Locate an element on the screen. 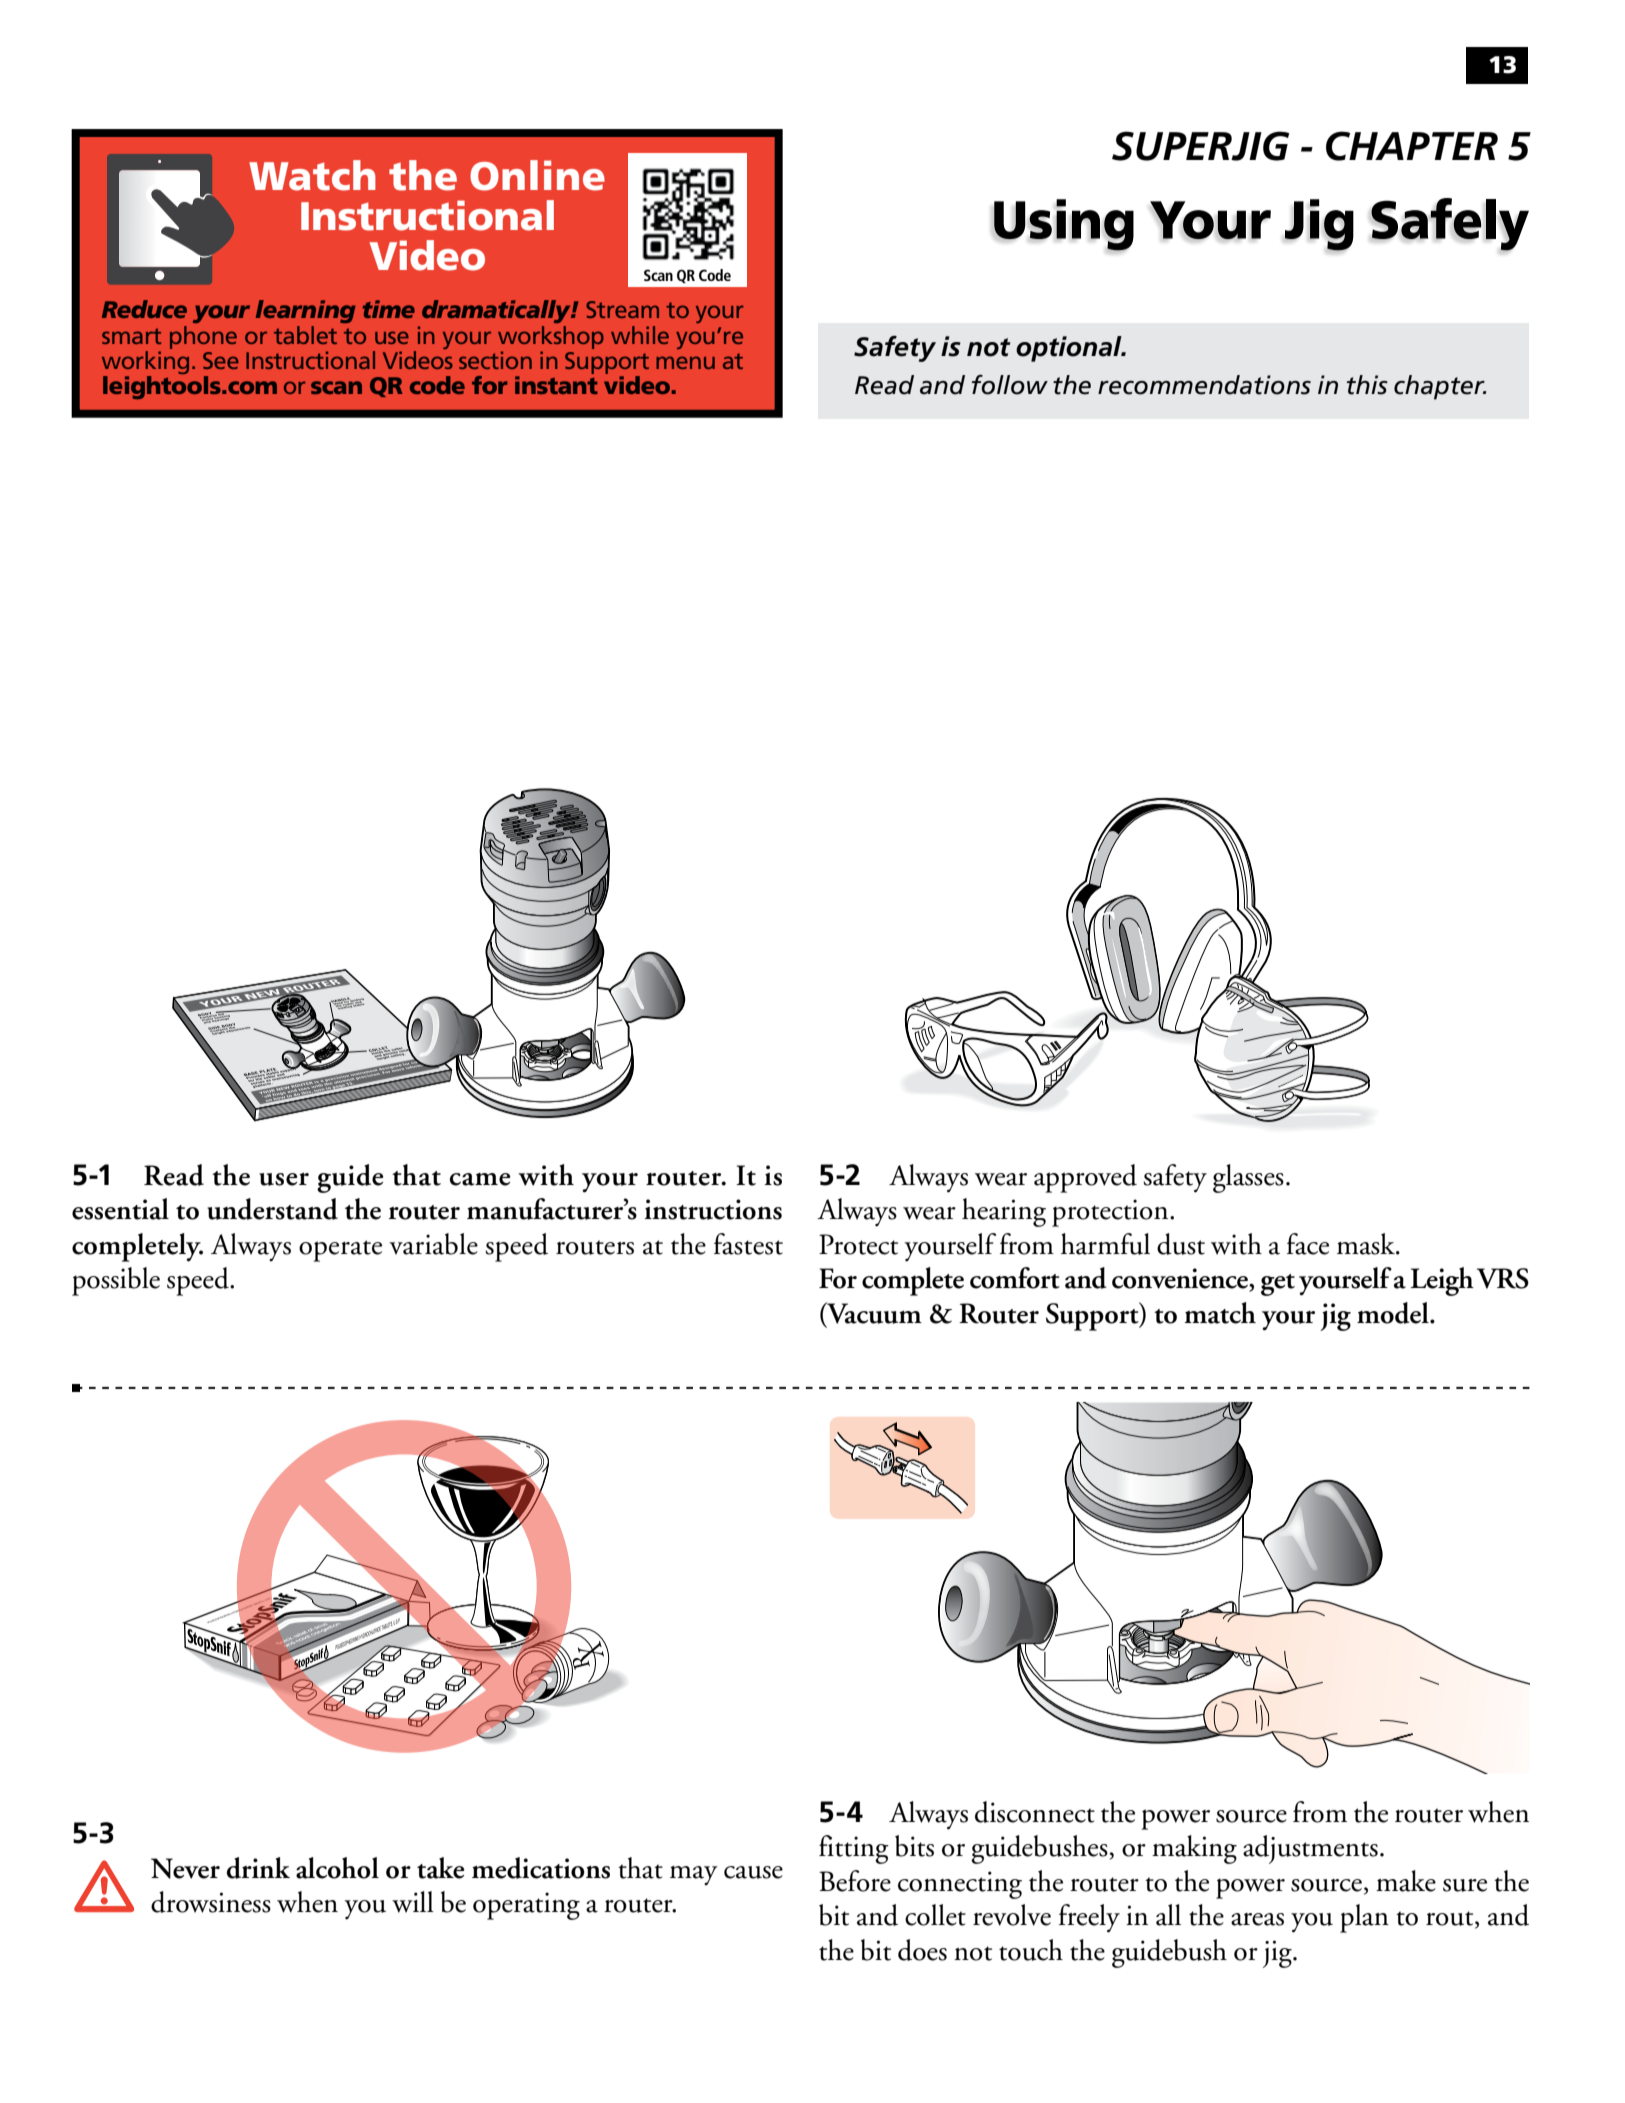 This screenshot has width=1625, height=2103. Safely is located at coordinates (1450, 225).
